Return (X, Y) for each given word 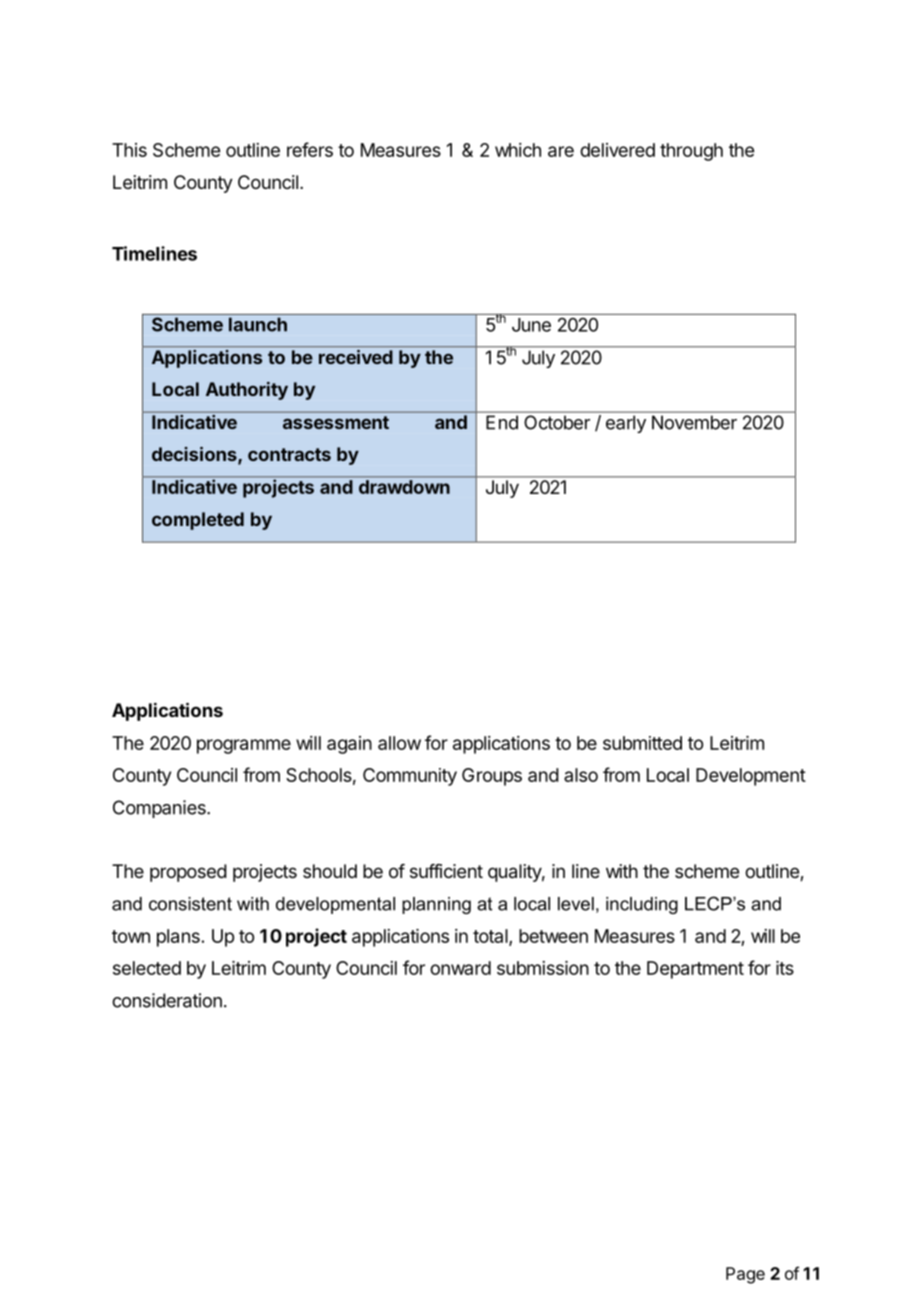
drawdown (404, 487)
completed (198, 521)
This (129, 150)
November (694, 423)
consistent (190, 904)
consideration (167, 1000)
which (518, 150)
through (691, 152)
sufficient (446, 871)
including (642, 905)
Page (745, 1275)
